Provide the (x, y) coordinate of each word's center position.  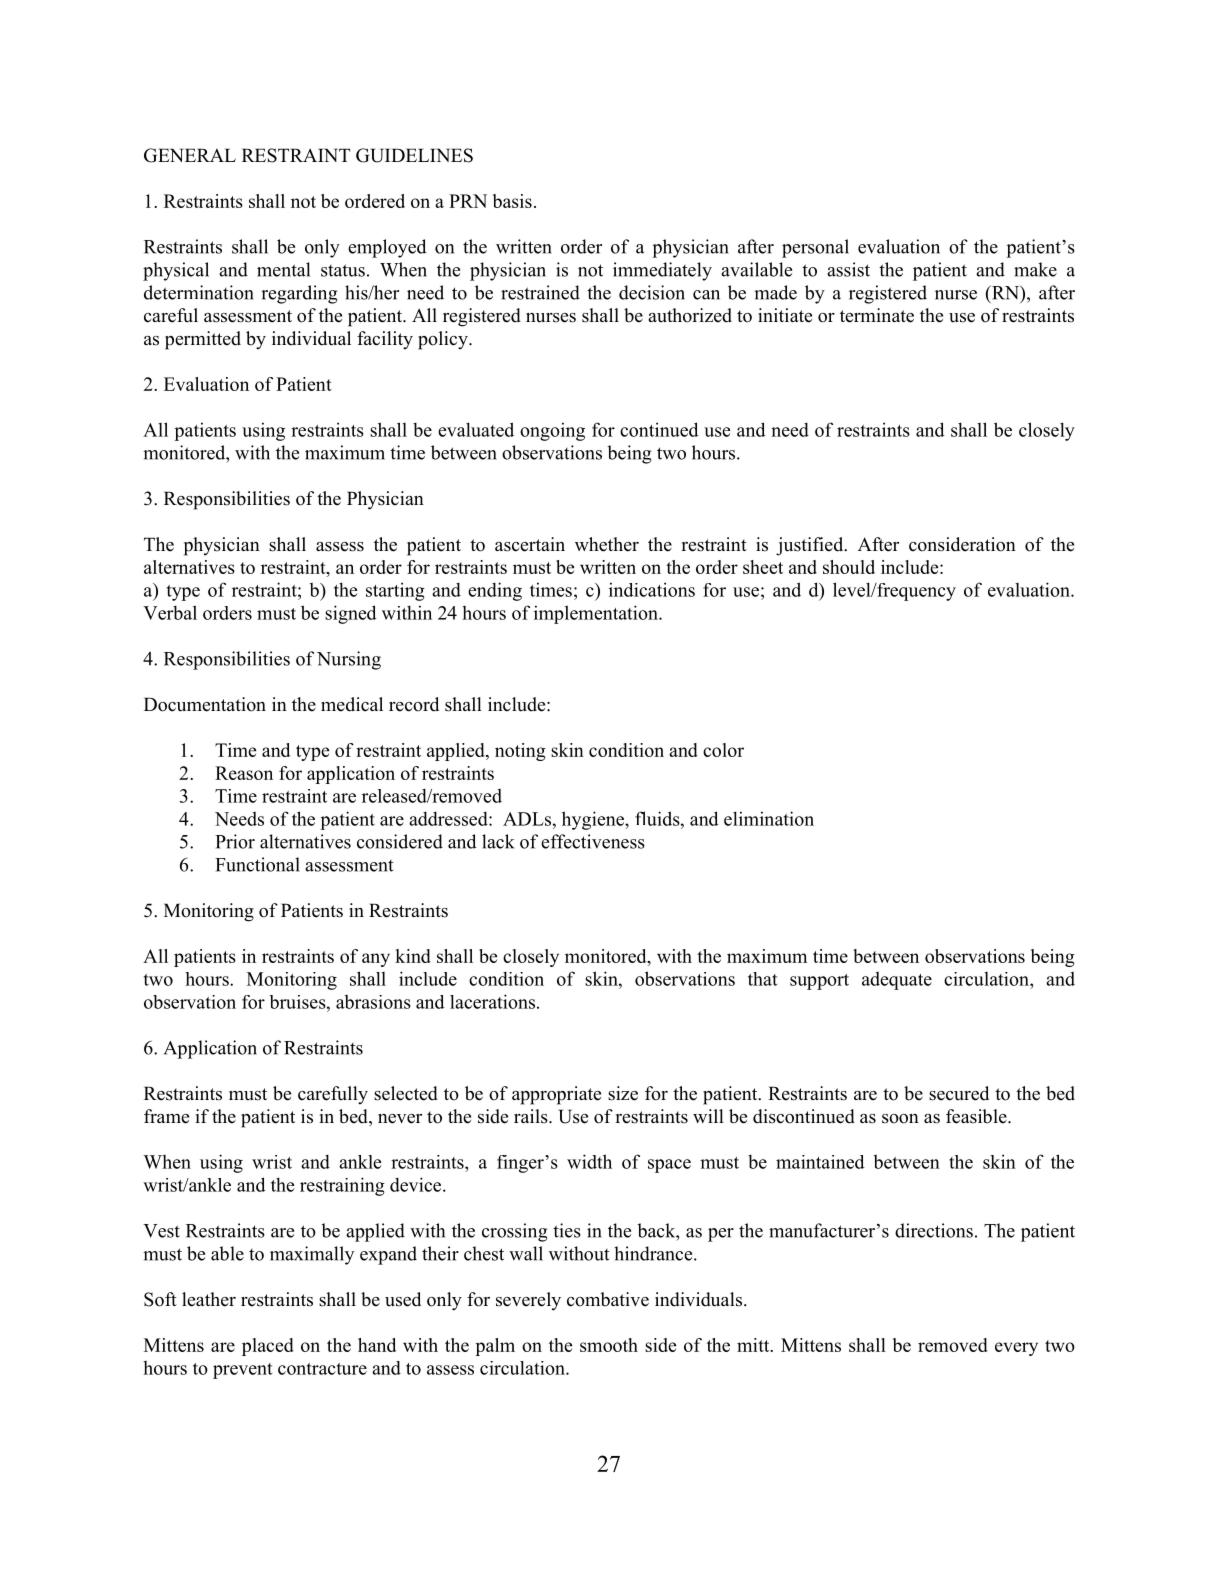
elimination (769, 818)
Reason (244, 773)
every (1016, 1349)
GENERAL (190, 155)
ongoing (552, 431)
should (849, 567)
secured (959, 1093)
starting (395, 591)
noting (520, 752)
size (623, 1093)
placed (268, 1347)
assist (848, 269)
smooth (609, 1345)
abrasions (373, 1002)
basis (512, 201)
